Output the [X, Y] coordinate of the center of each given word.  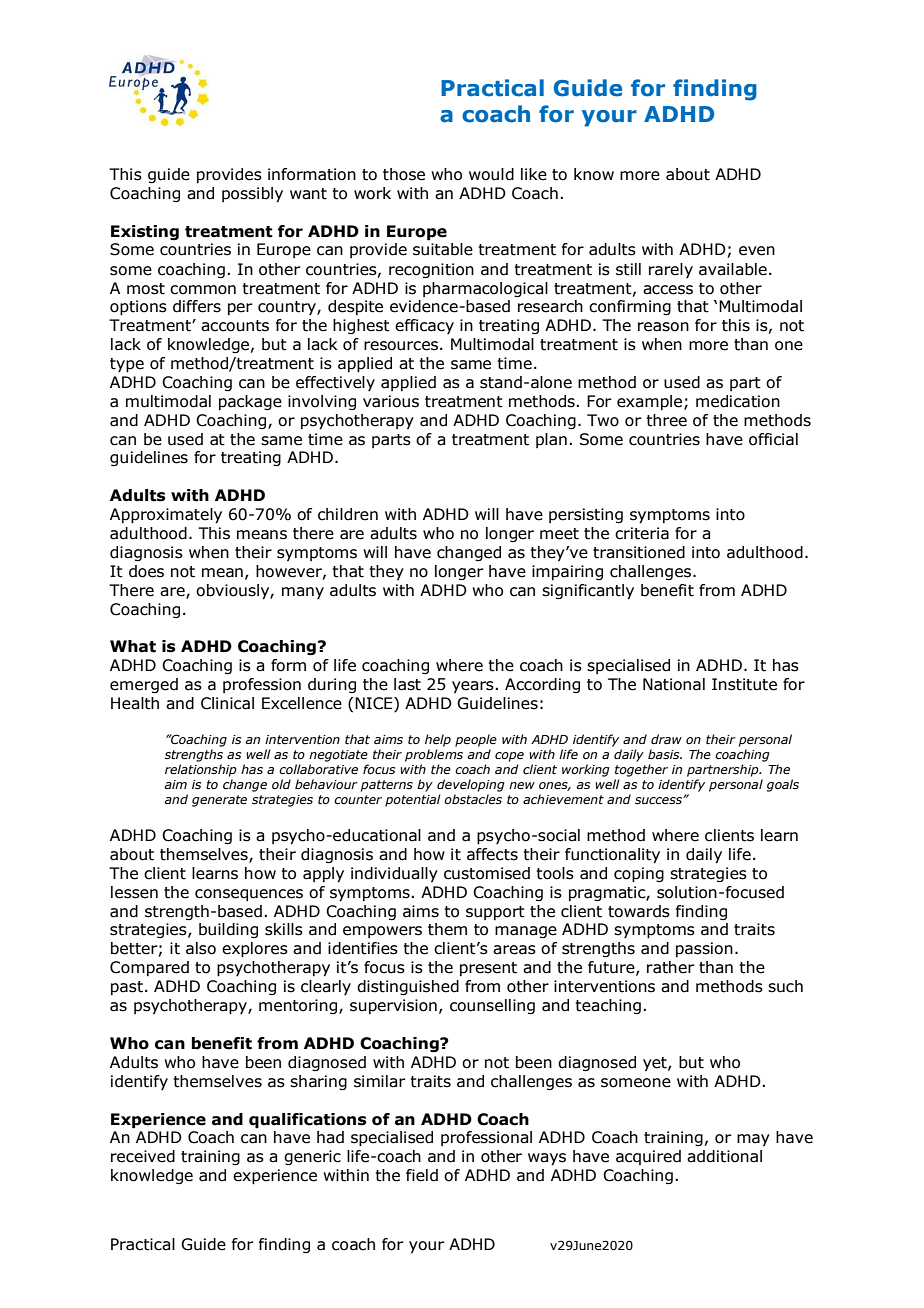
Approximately [166, 516]
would [491, 174]
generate [219, 801]
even [757, 251]
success [659, 800]
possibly [252, 195]
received [143, 1156]
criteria [642, 533]
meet [559, 534]
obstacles [473, 799]
